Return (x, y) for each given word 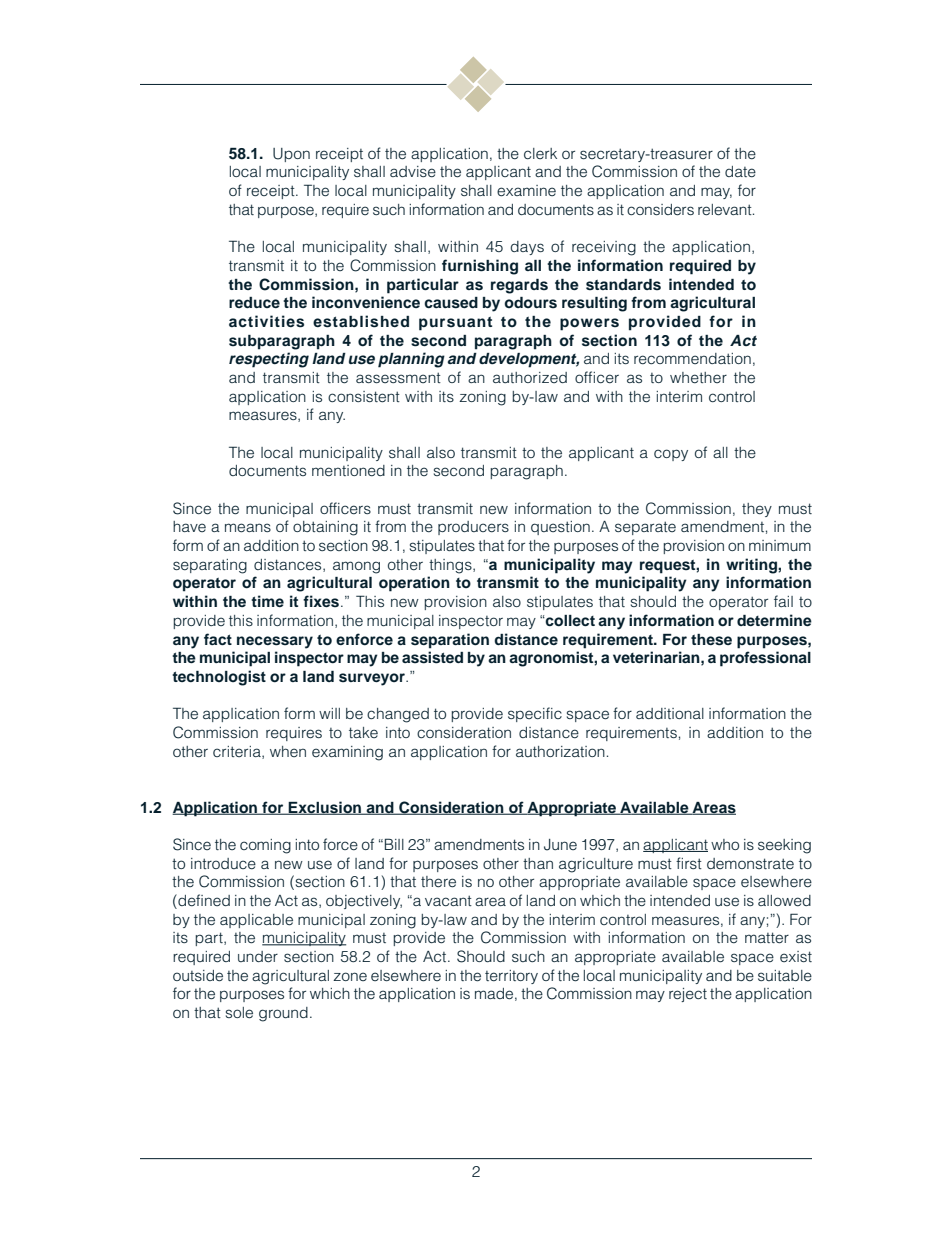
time (267, 601)
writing (752, 566)
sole (239, 1013)
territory (511, 977)
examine (526, 191)
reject (688, 995)
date (740, 172)
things (451, 566)
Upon (291, 155)
